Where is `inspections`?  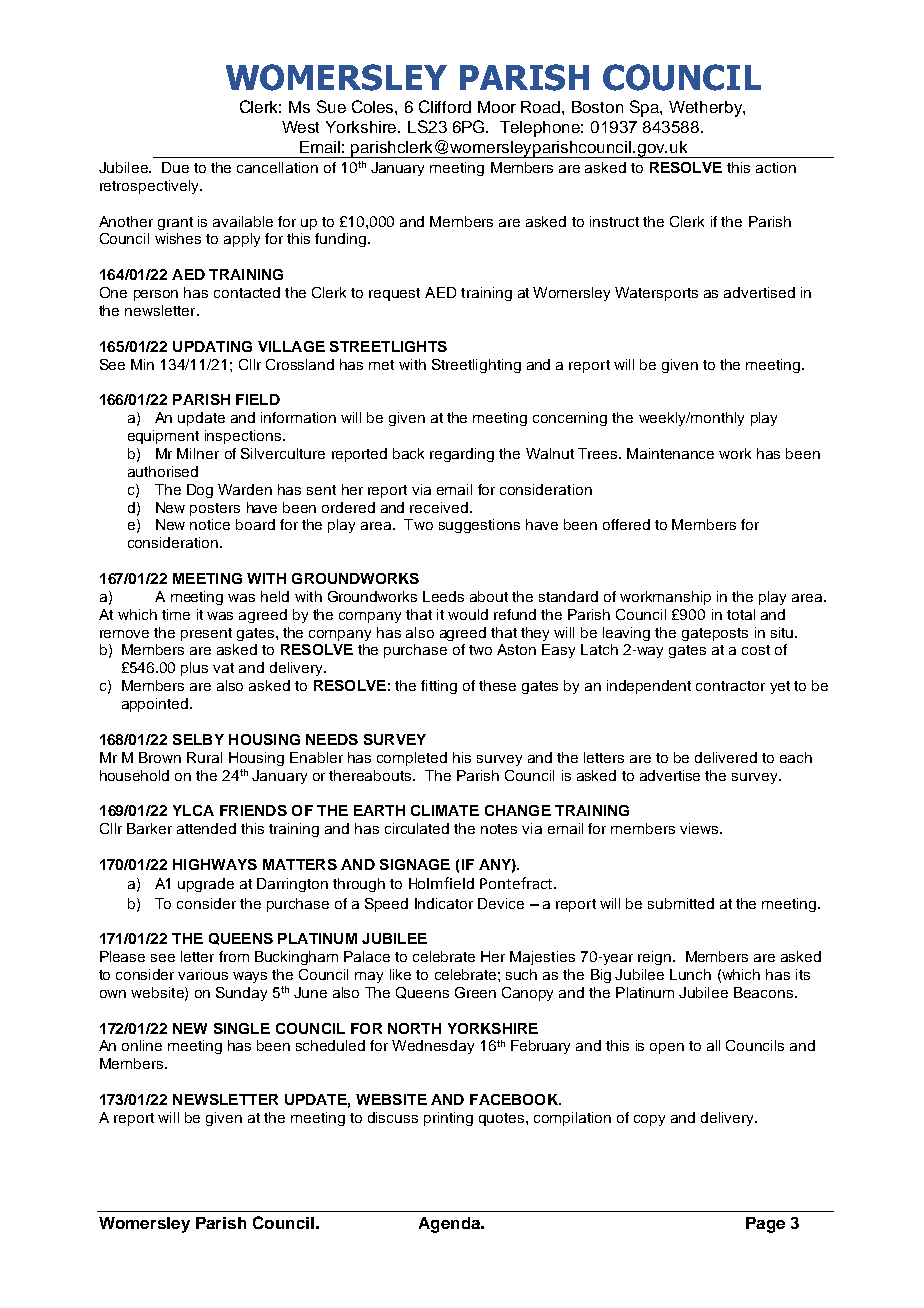
inspections is located at coordinates (243, 437).
